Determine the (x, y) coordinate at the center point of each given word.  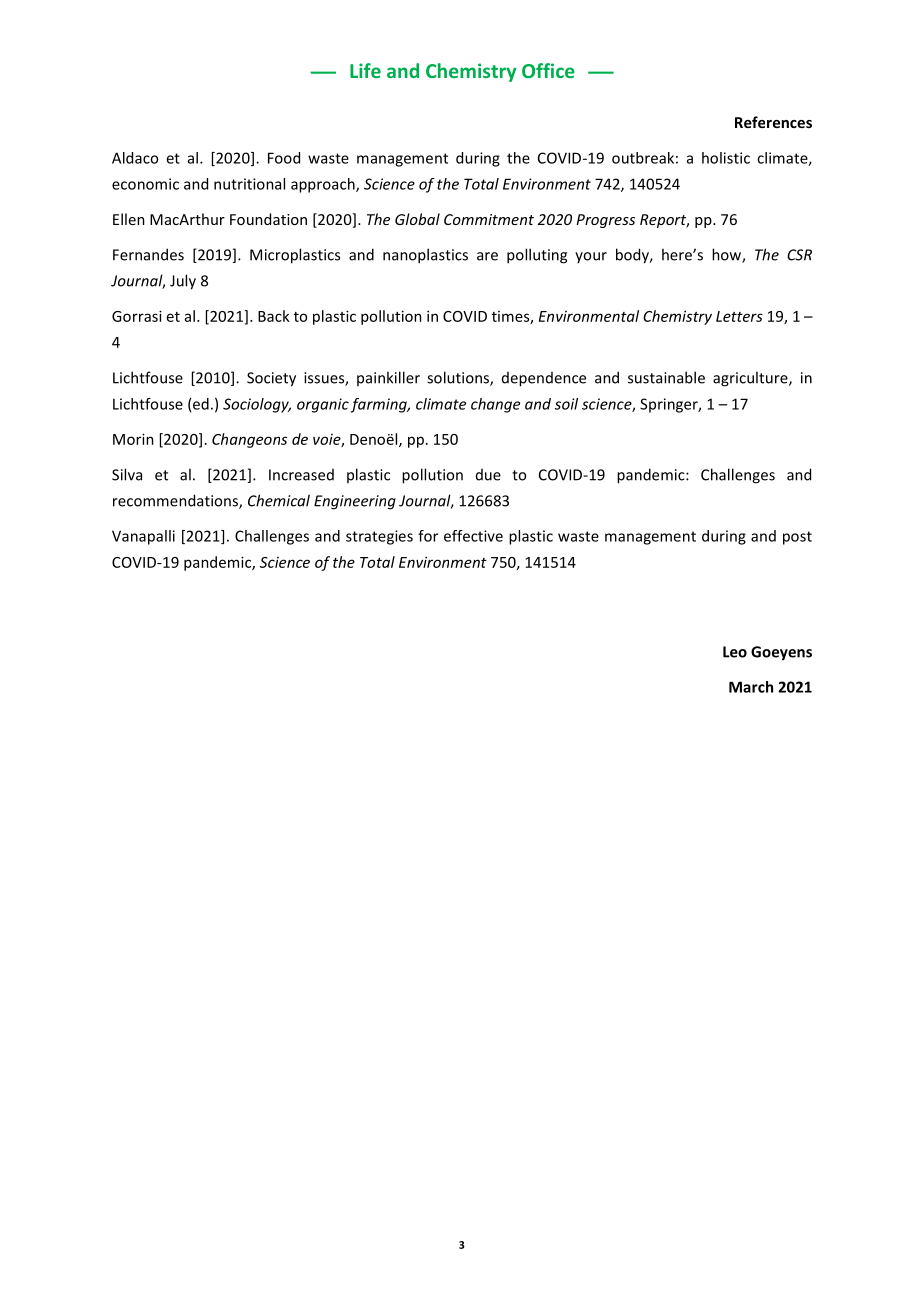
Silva (127, 474)
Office (548, 70)
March (751, 687)
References (773, 122)
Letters (739, 316)
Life (365, 70)
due (488, 475)
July (183, 282)
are (487, 256)
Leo (735, 652)
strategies (379, 537)
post (797, 538)
